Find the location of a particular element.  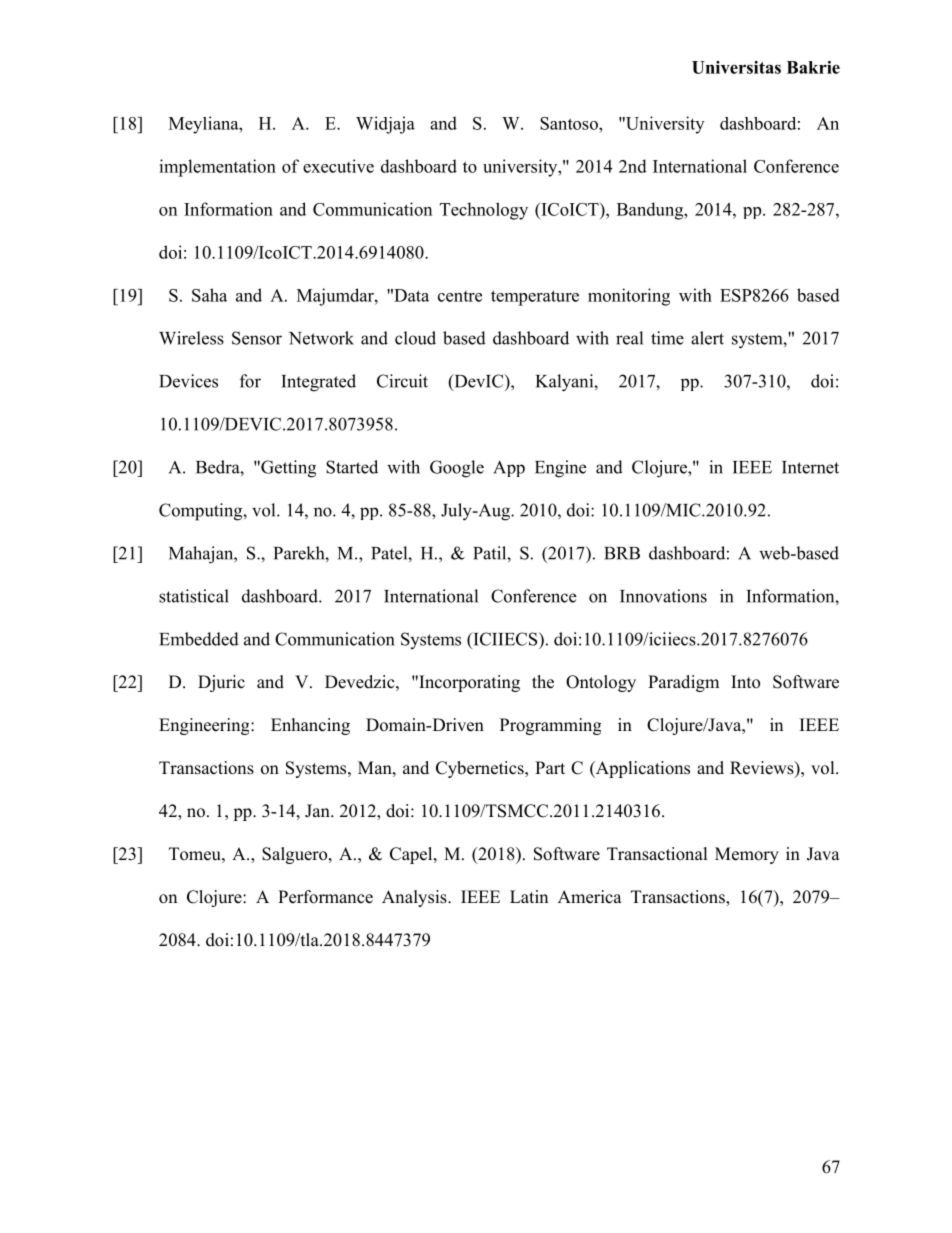

the is located at coordinates (543, 682).
